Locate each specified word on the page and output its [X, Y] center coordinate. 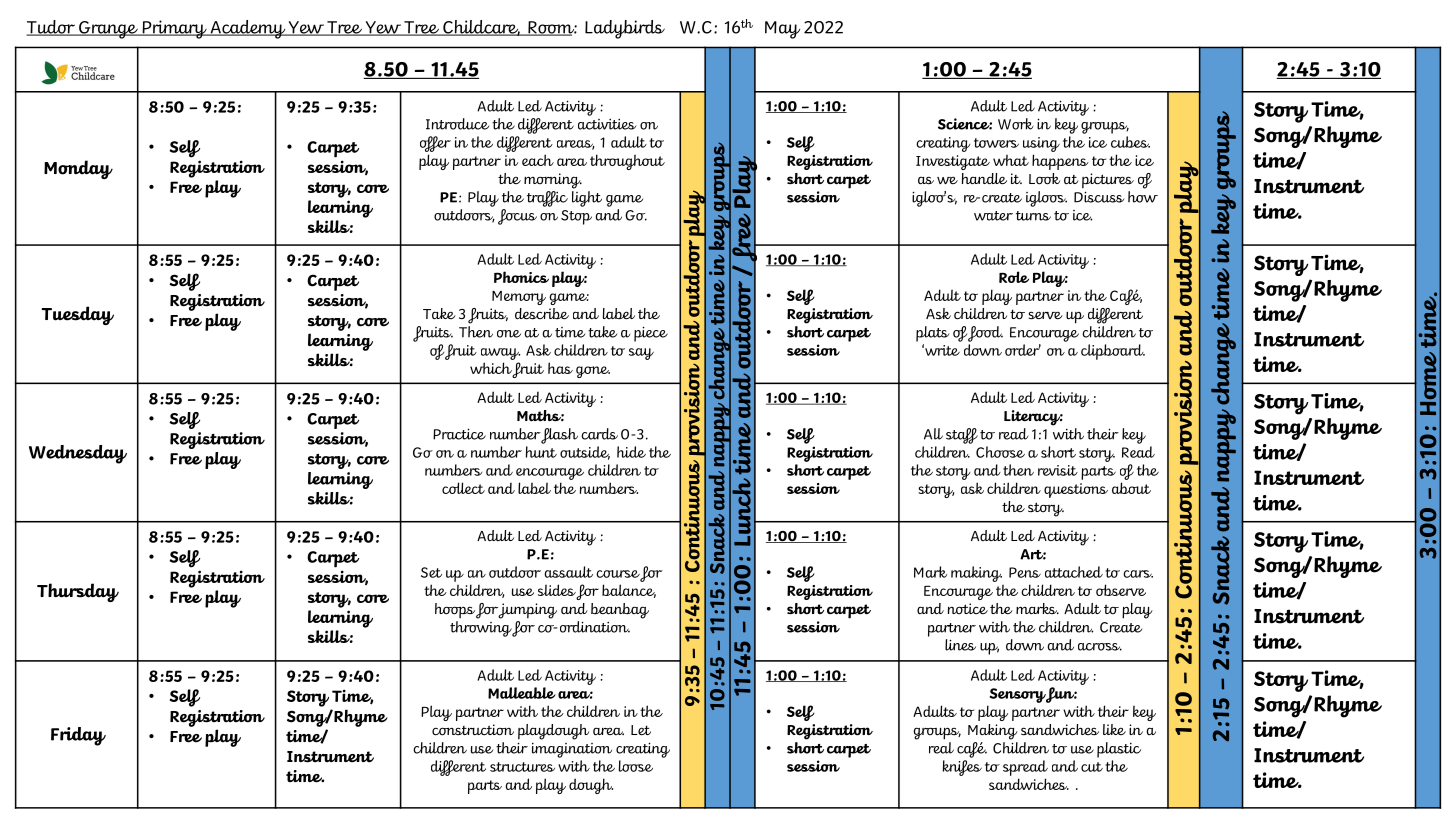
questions [1076, 490]
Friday [78, 736]
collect [463, 488]
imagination [572, 750]
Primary [174, 29]
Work [1016, 124]
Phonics [521, 277]
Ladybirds [625, 29]
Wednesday [78, 454]
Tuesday [78, 315]
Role [1014, 277]
